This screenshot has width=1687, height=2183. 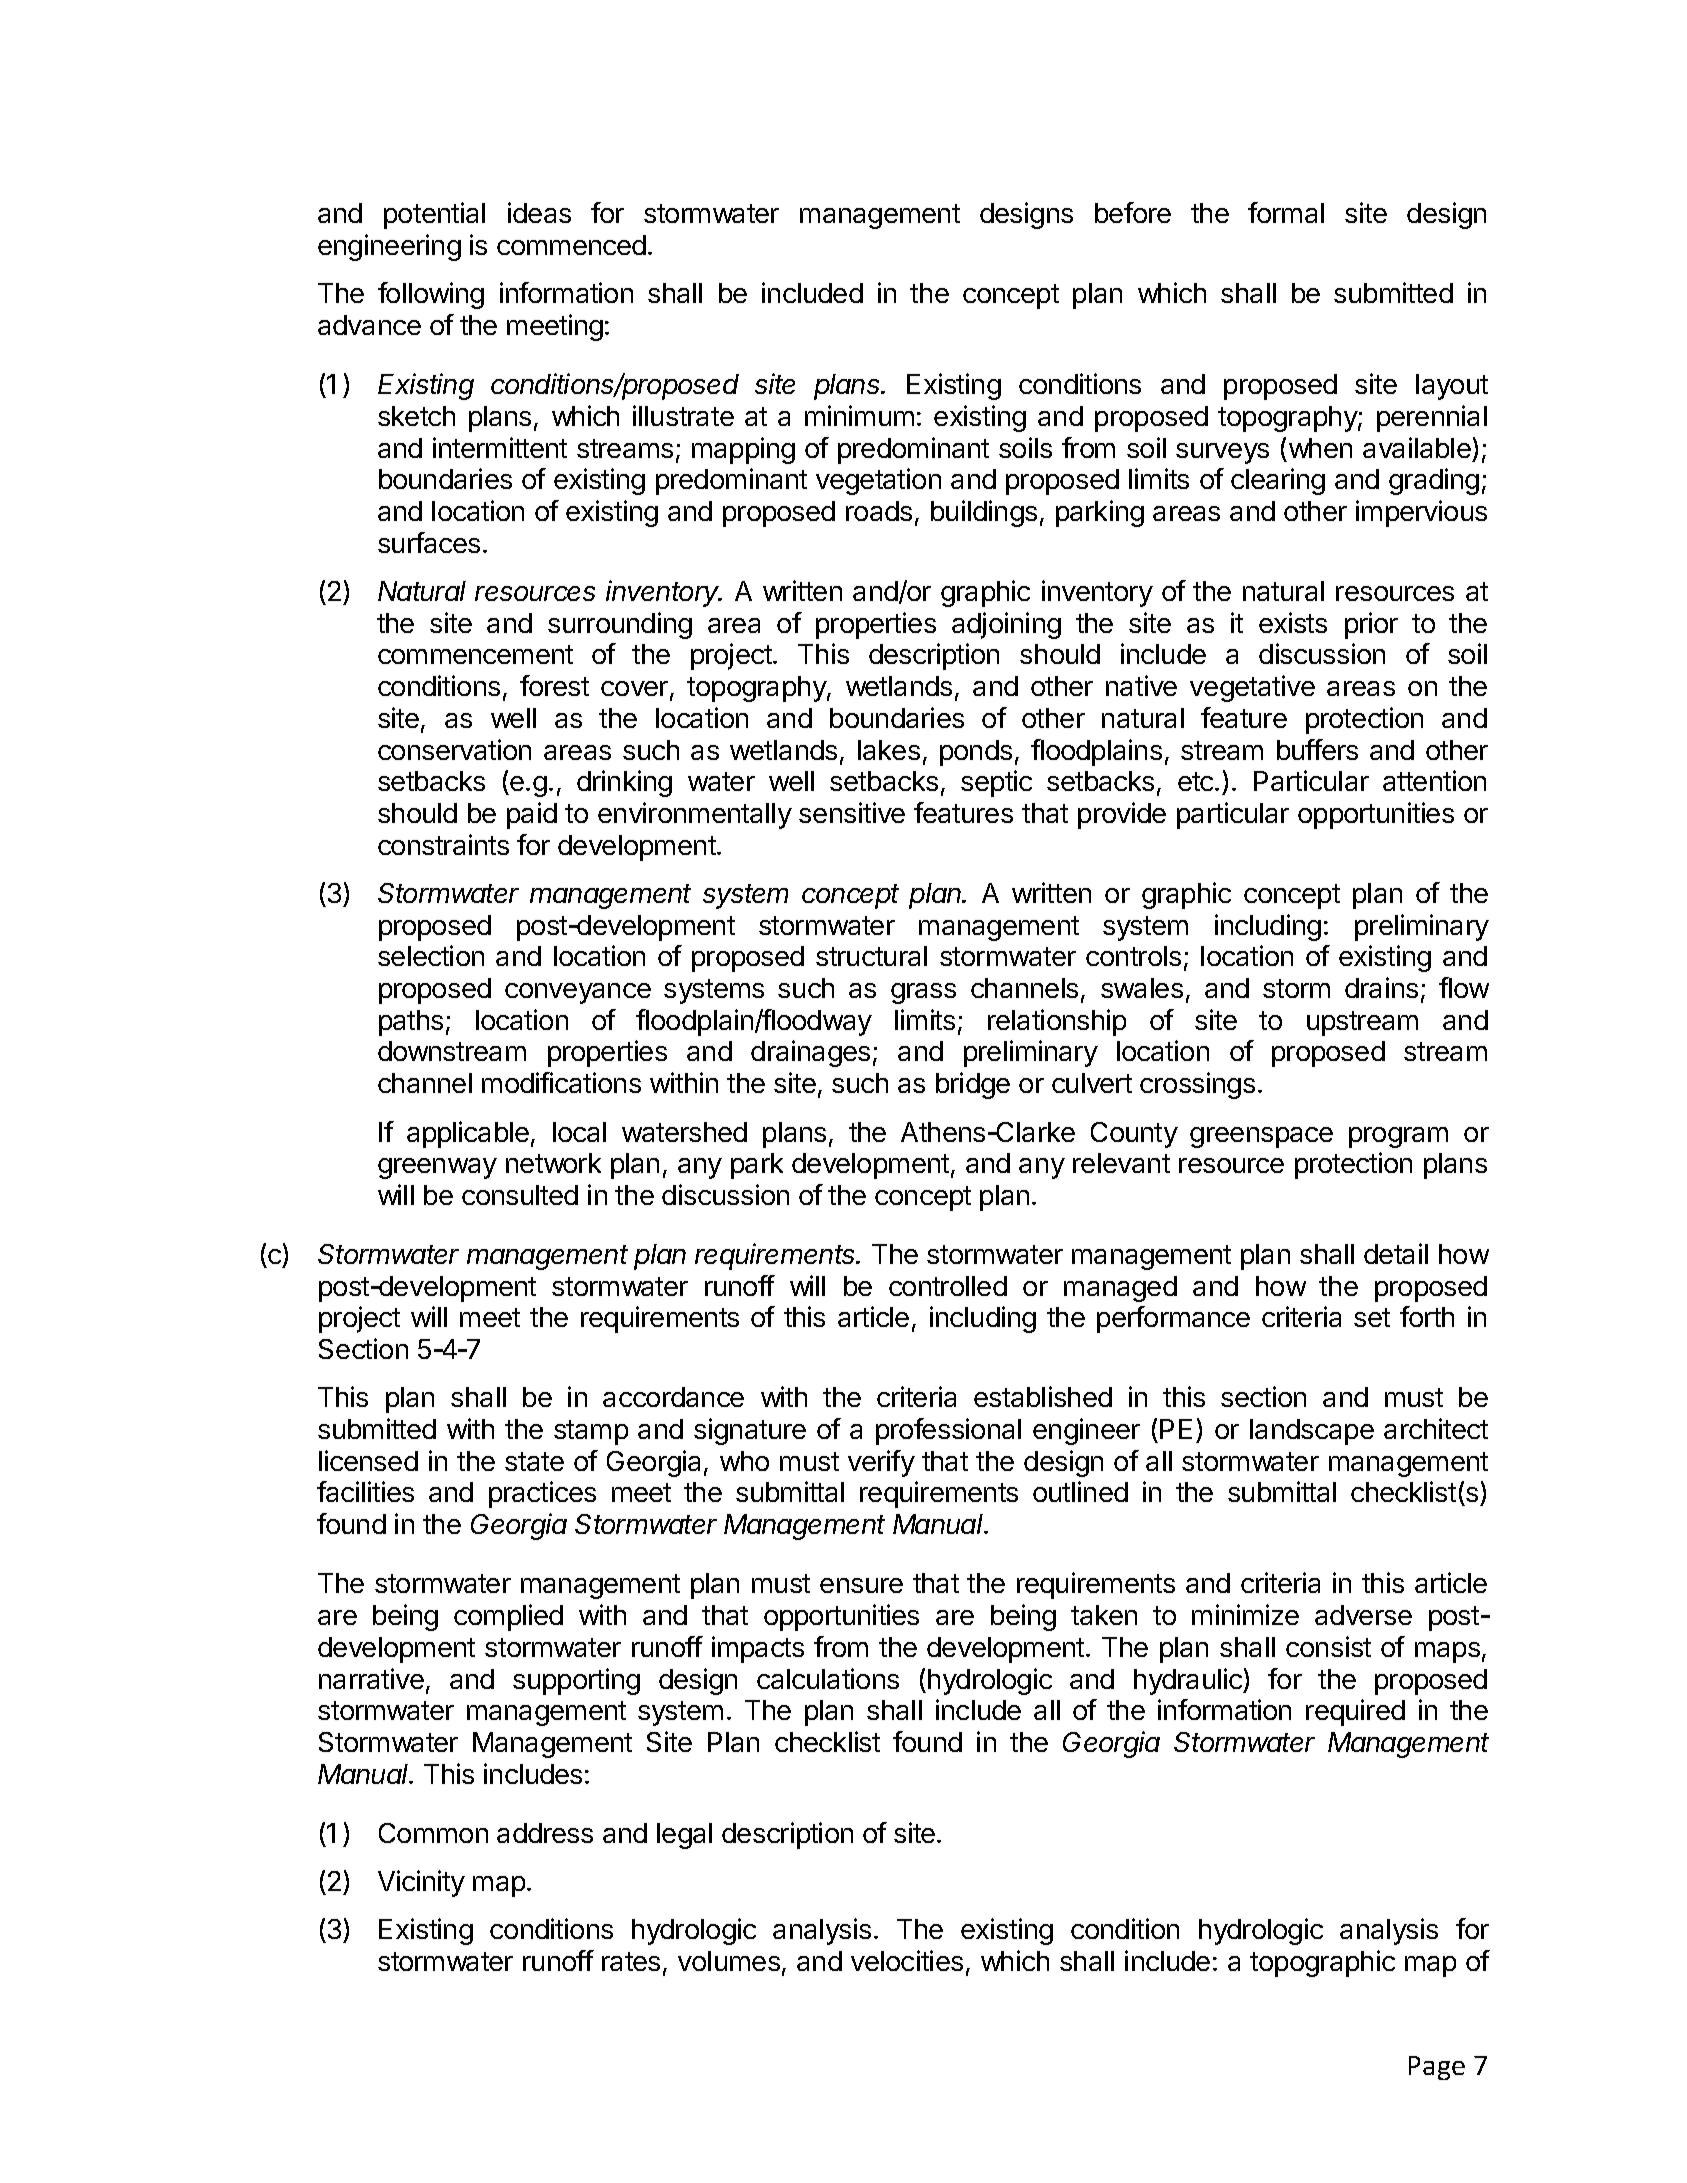 I want to click on forest, so click(x=554, y=685).
